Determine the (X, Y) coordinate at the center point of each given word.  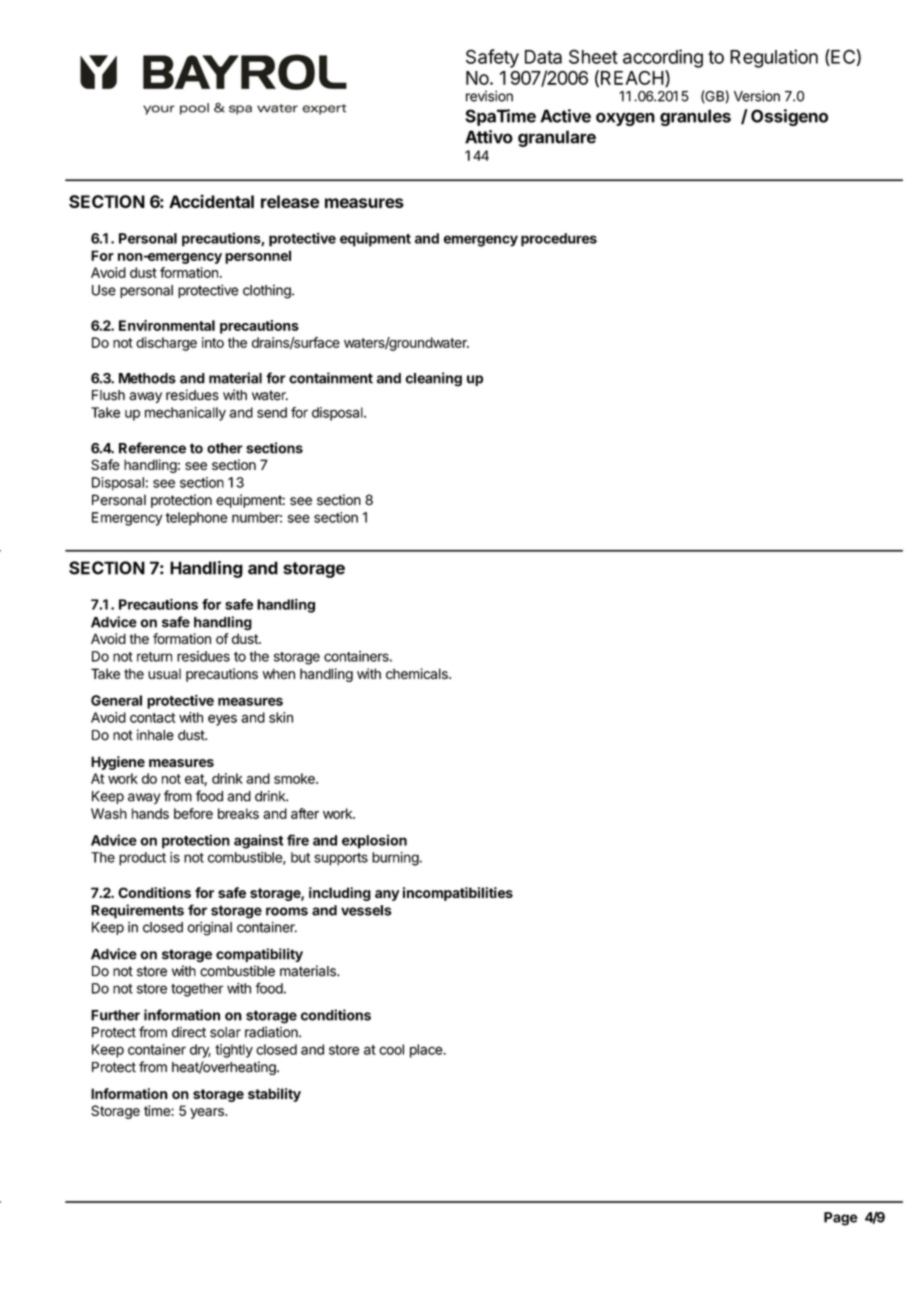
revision (489, 96)
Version (757, 96)
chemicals (418, 673)
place (427, 1051)
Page (841, 1219)
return (154, 657)
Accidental (211, 201)
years (208, 1113)
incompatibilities (458, 894)
